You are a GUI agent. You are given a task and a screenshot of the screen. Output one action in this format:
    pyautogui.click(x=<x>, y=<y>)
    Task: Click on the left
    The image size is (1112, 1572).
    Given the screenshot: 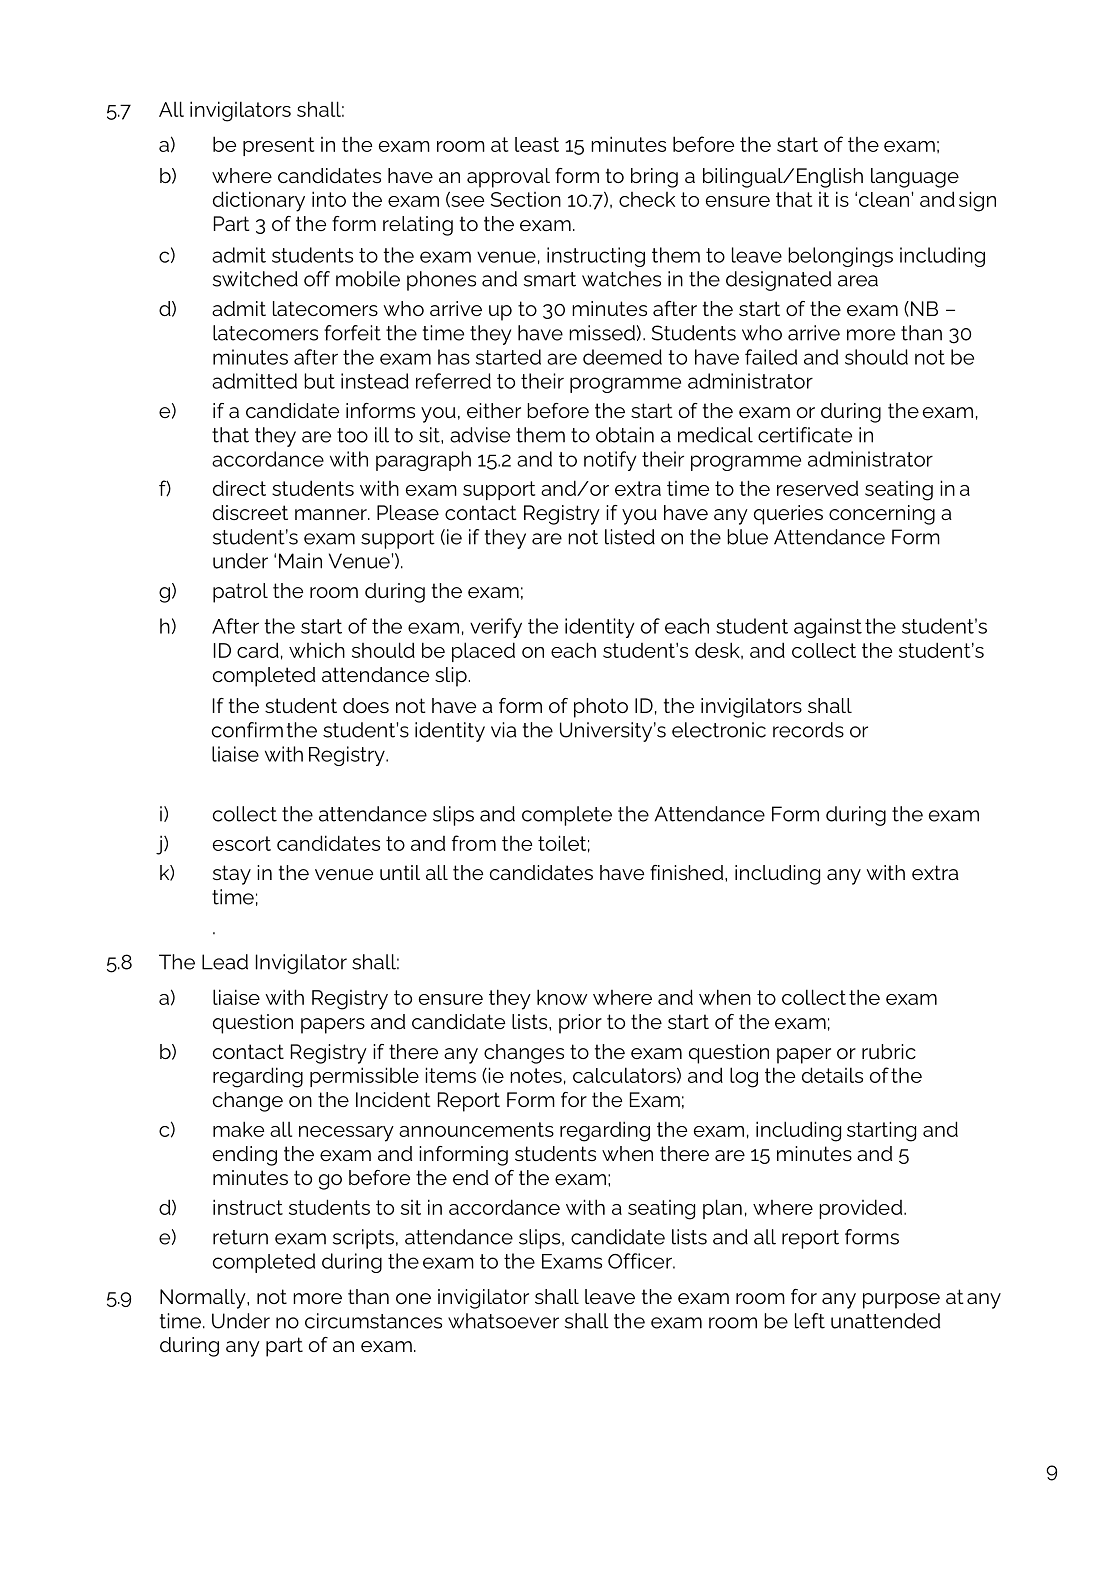 What is the action you would take?
    pyautogui.click(x=810, y=1321)
